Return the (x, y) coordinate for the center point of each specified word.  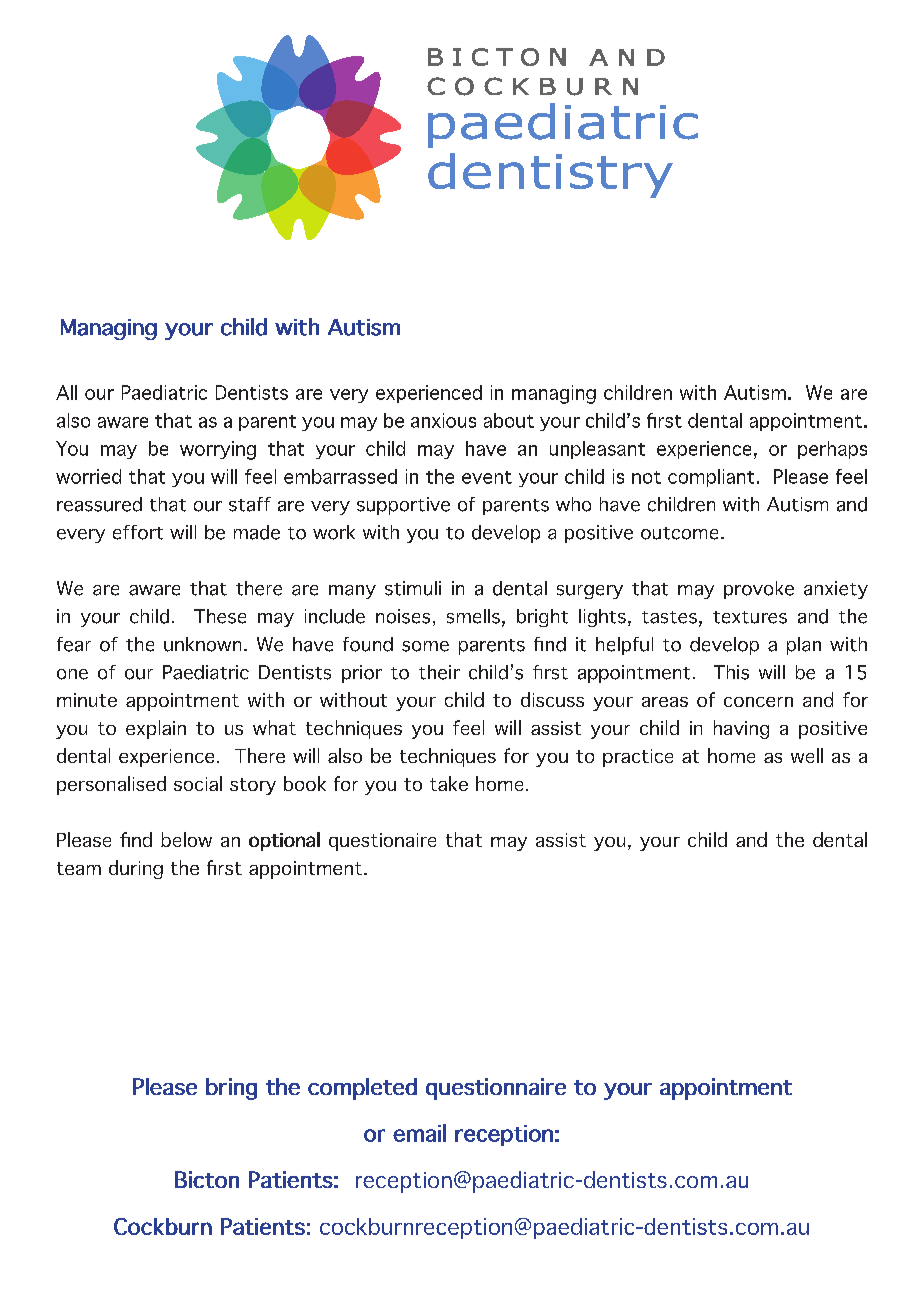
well (807, 755)
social (198, 783)
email (419, 1133)
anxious (443, 420)
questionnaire (496, 1089)
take (449, 783)
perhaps (832, 450)
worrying (218, 450)
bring (231, 1089)
